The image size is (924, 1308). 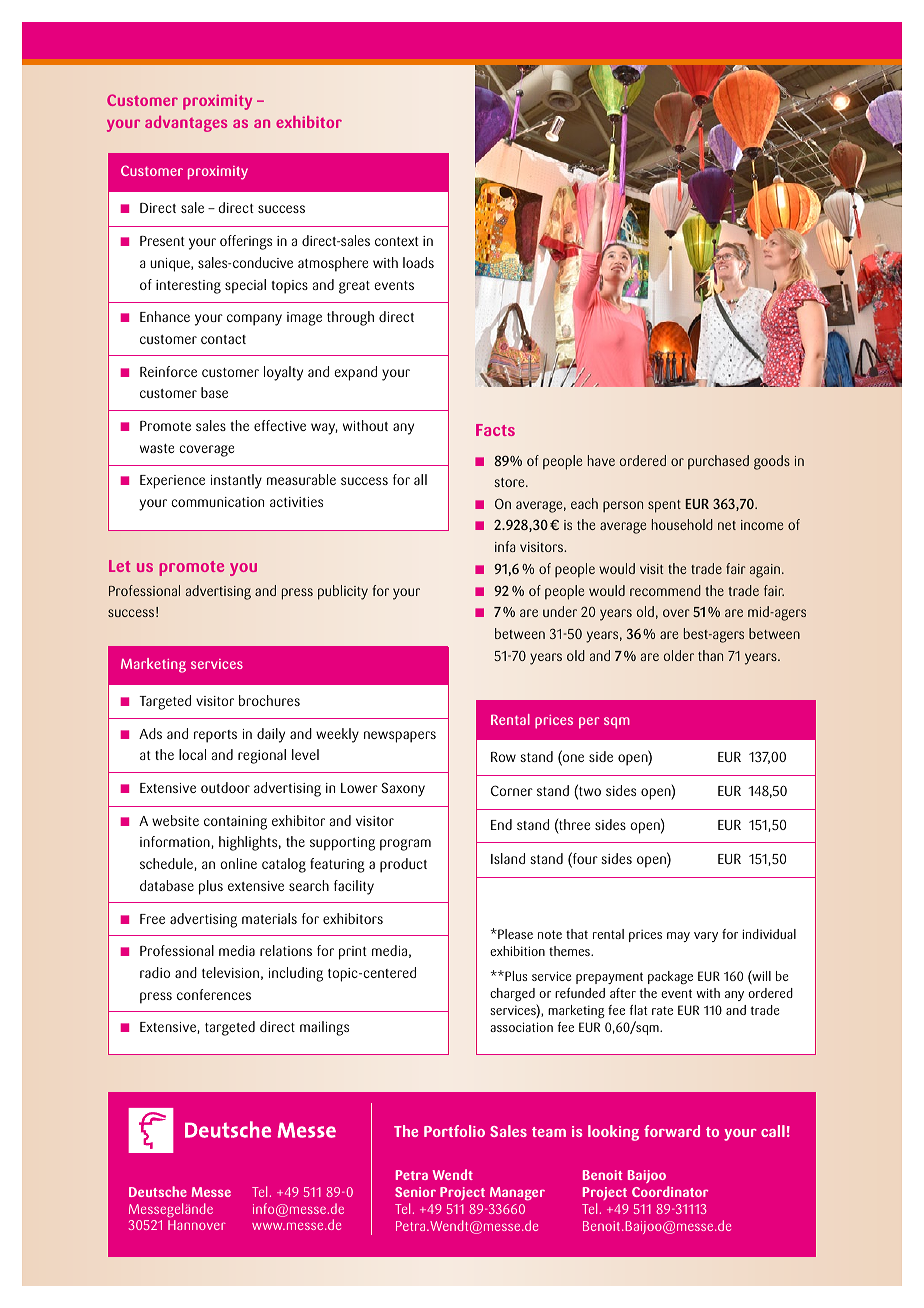 I want to click on program, so click(x=405, y=845).
